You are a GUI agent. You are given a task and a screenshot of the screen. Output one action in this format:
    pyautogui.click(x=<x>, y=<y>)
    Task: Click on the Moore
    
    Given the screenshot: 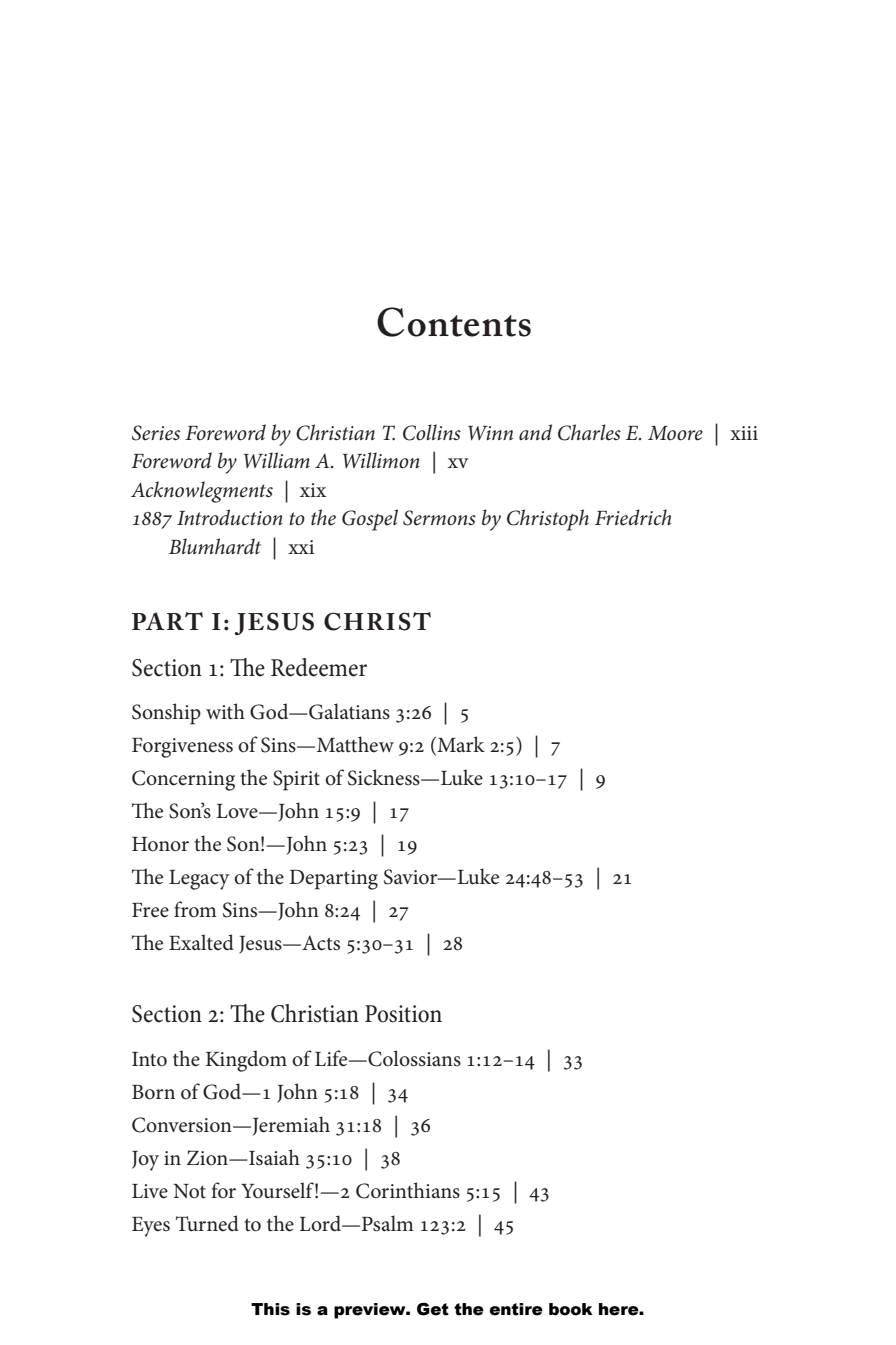 What is the action you would take?
    pyautogui.click(x=675, y=433)
